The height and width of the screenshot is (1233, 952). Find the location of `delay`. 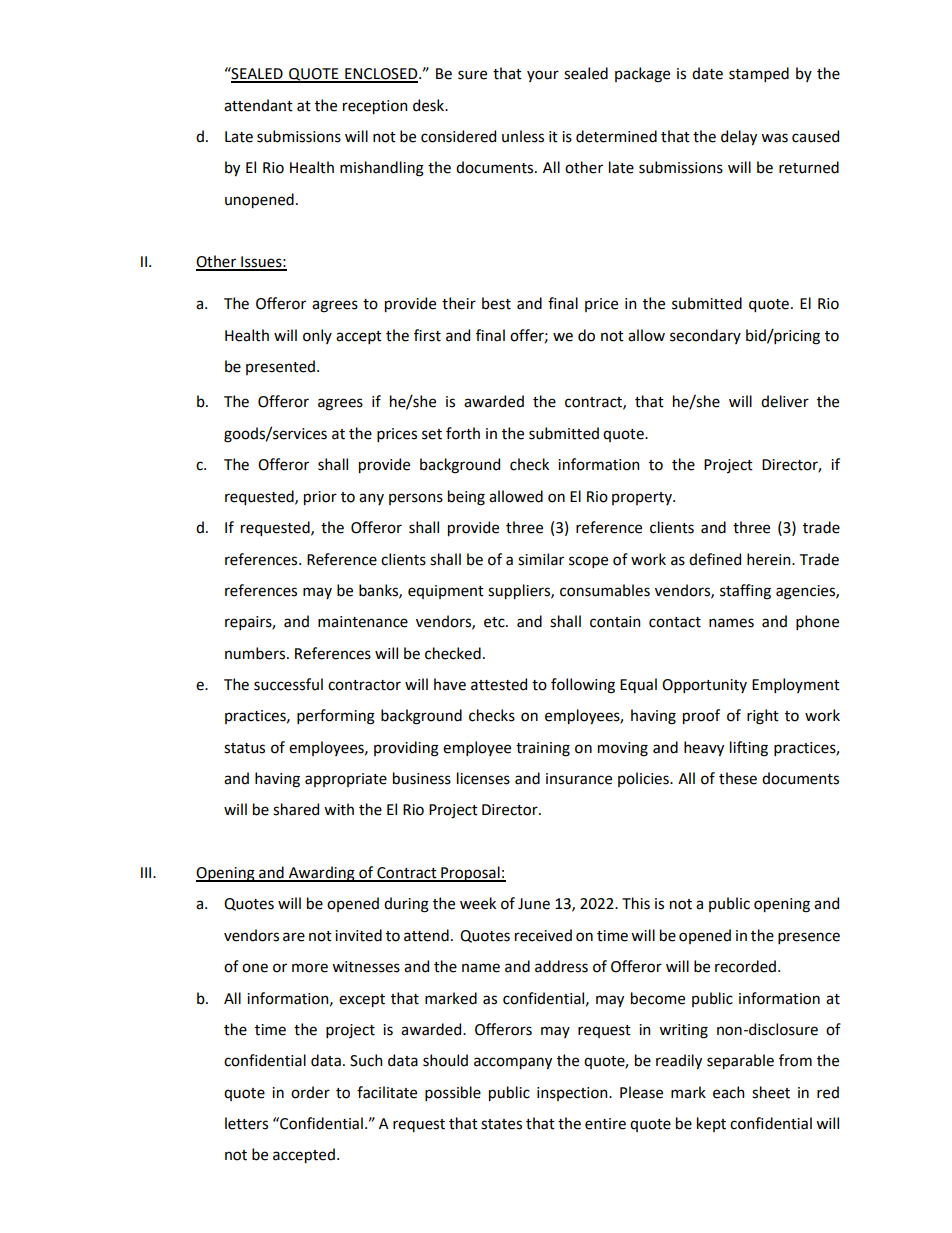

delay is located at coordinates (739, 137).
